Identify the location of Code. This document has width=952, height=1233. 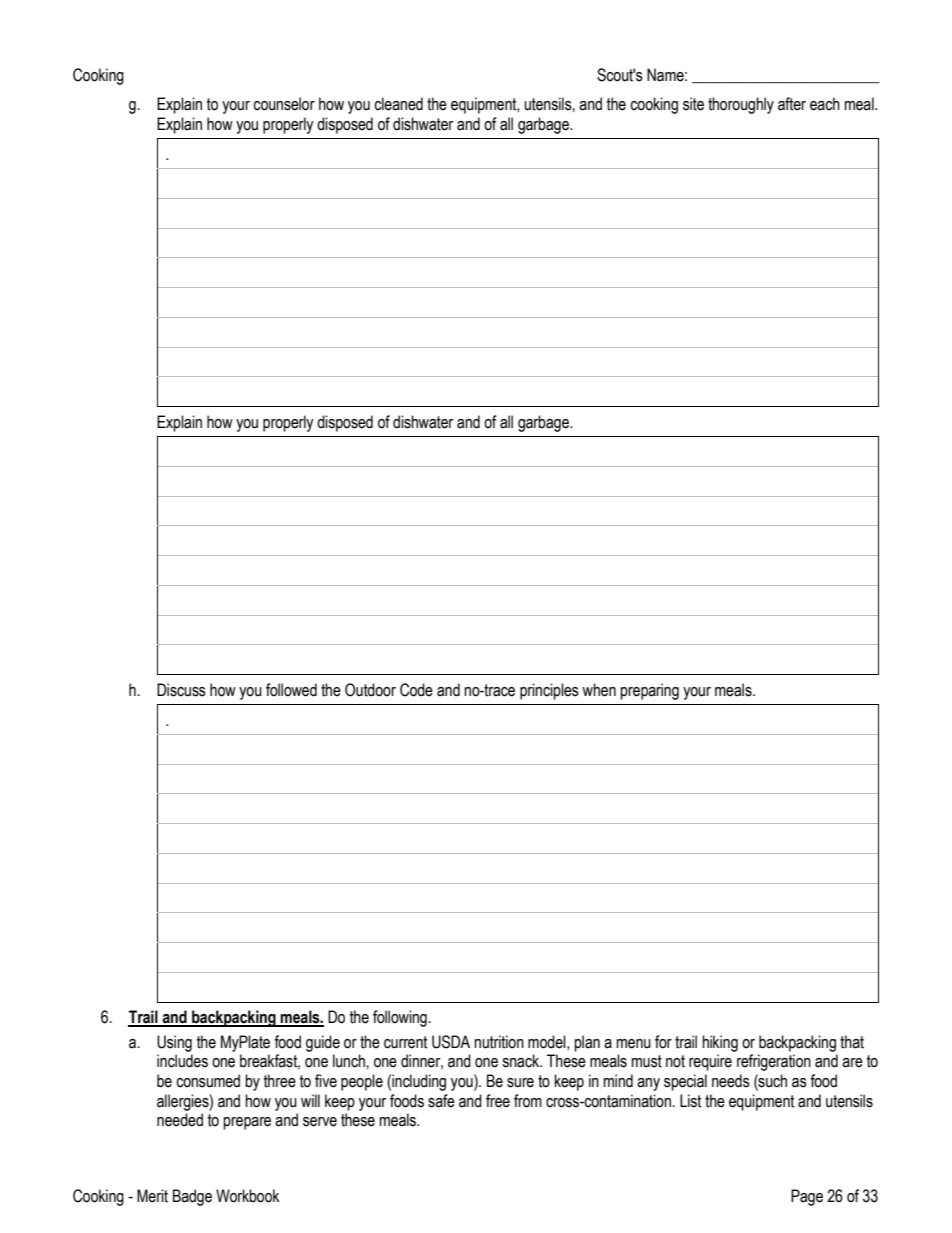
(416, 690).
